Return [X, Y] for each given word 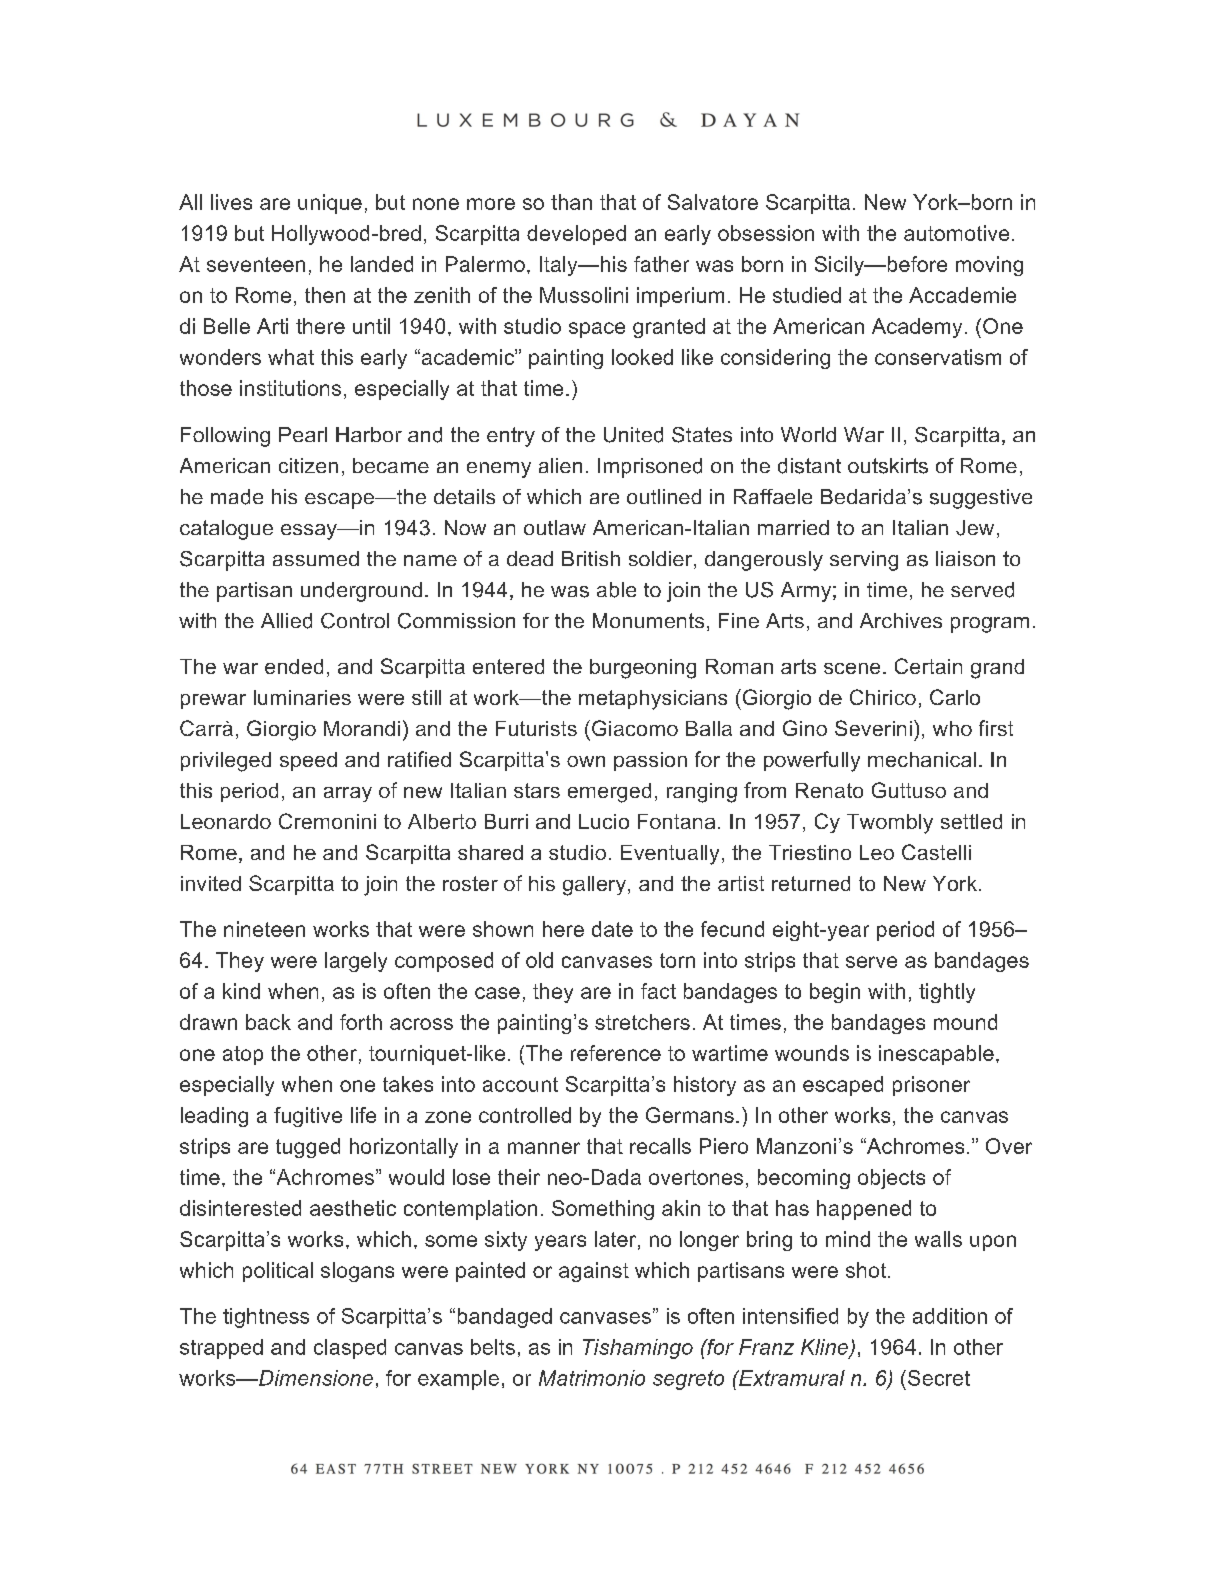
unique [330, 204]
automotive [956, 233]
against [594, 1272]
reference [616, 1053]
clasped [350, 1349]
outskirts [888, 466]
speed [308, 761]
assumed [316, 558]
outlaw [555, 527]
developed [576, 235]
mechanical [922, 759]
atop [243, 1055]
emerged [609, 793]
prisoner [931, 1086]
